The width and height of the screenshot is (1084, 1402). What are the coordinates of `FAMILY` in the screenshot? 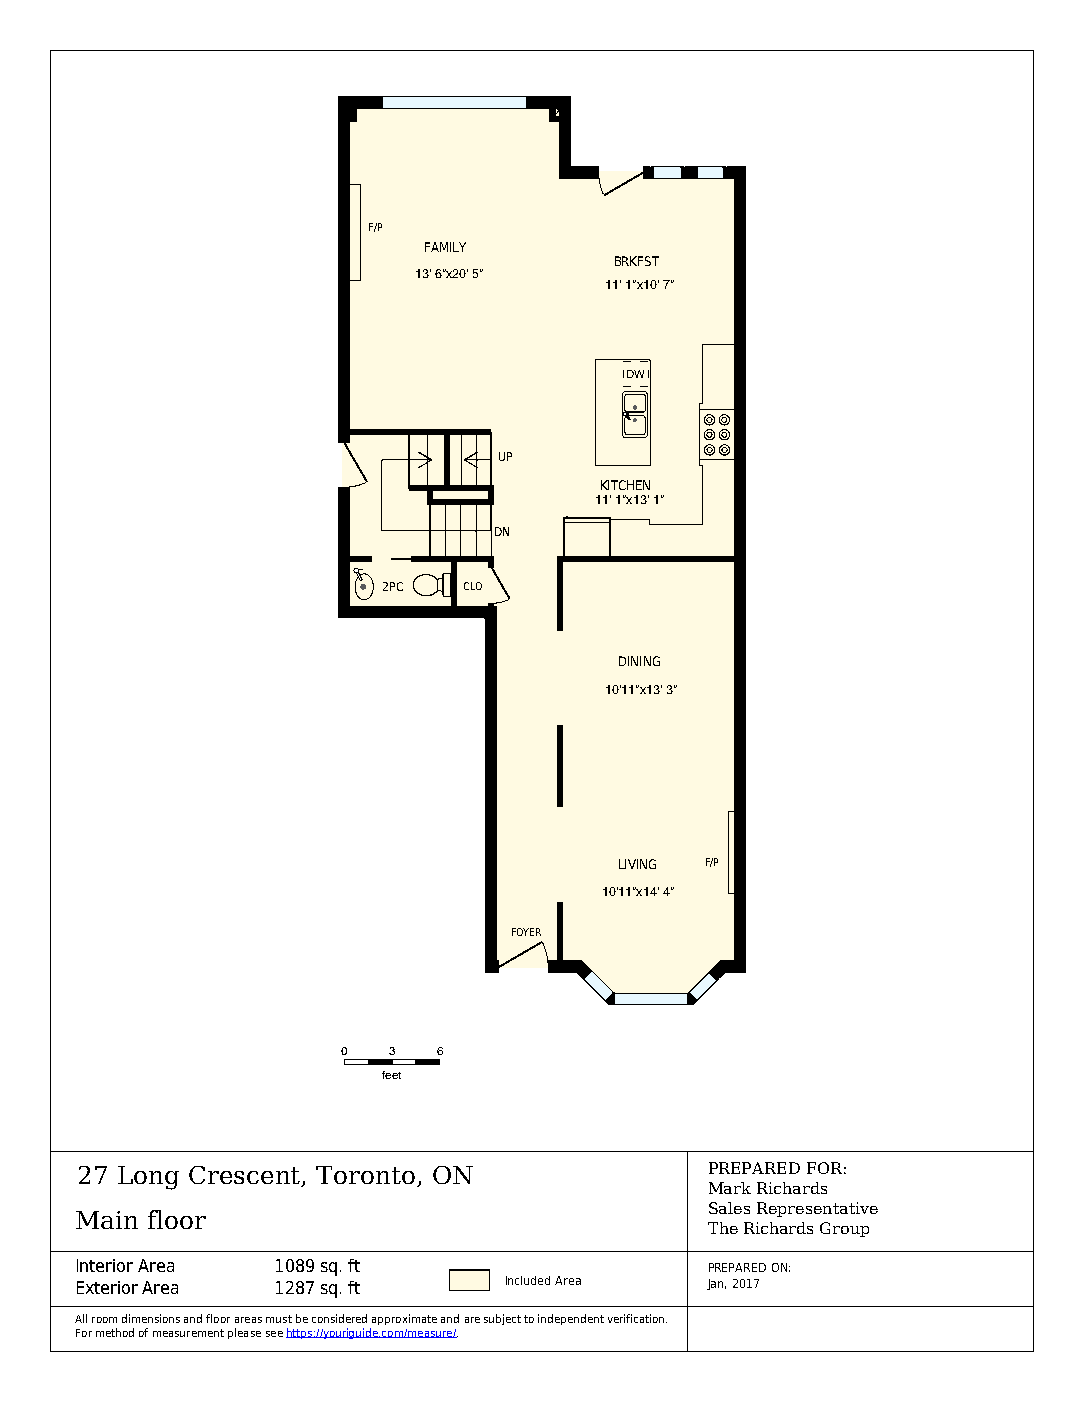 It's located at (445, 247).
